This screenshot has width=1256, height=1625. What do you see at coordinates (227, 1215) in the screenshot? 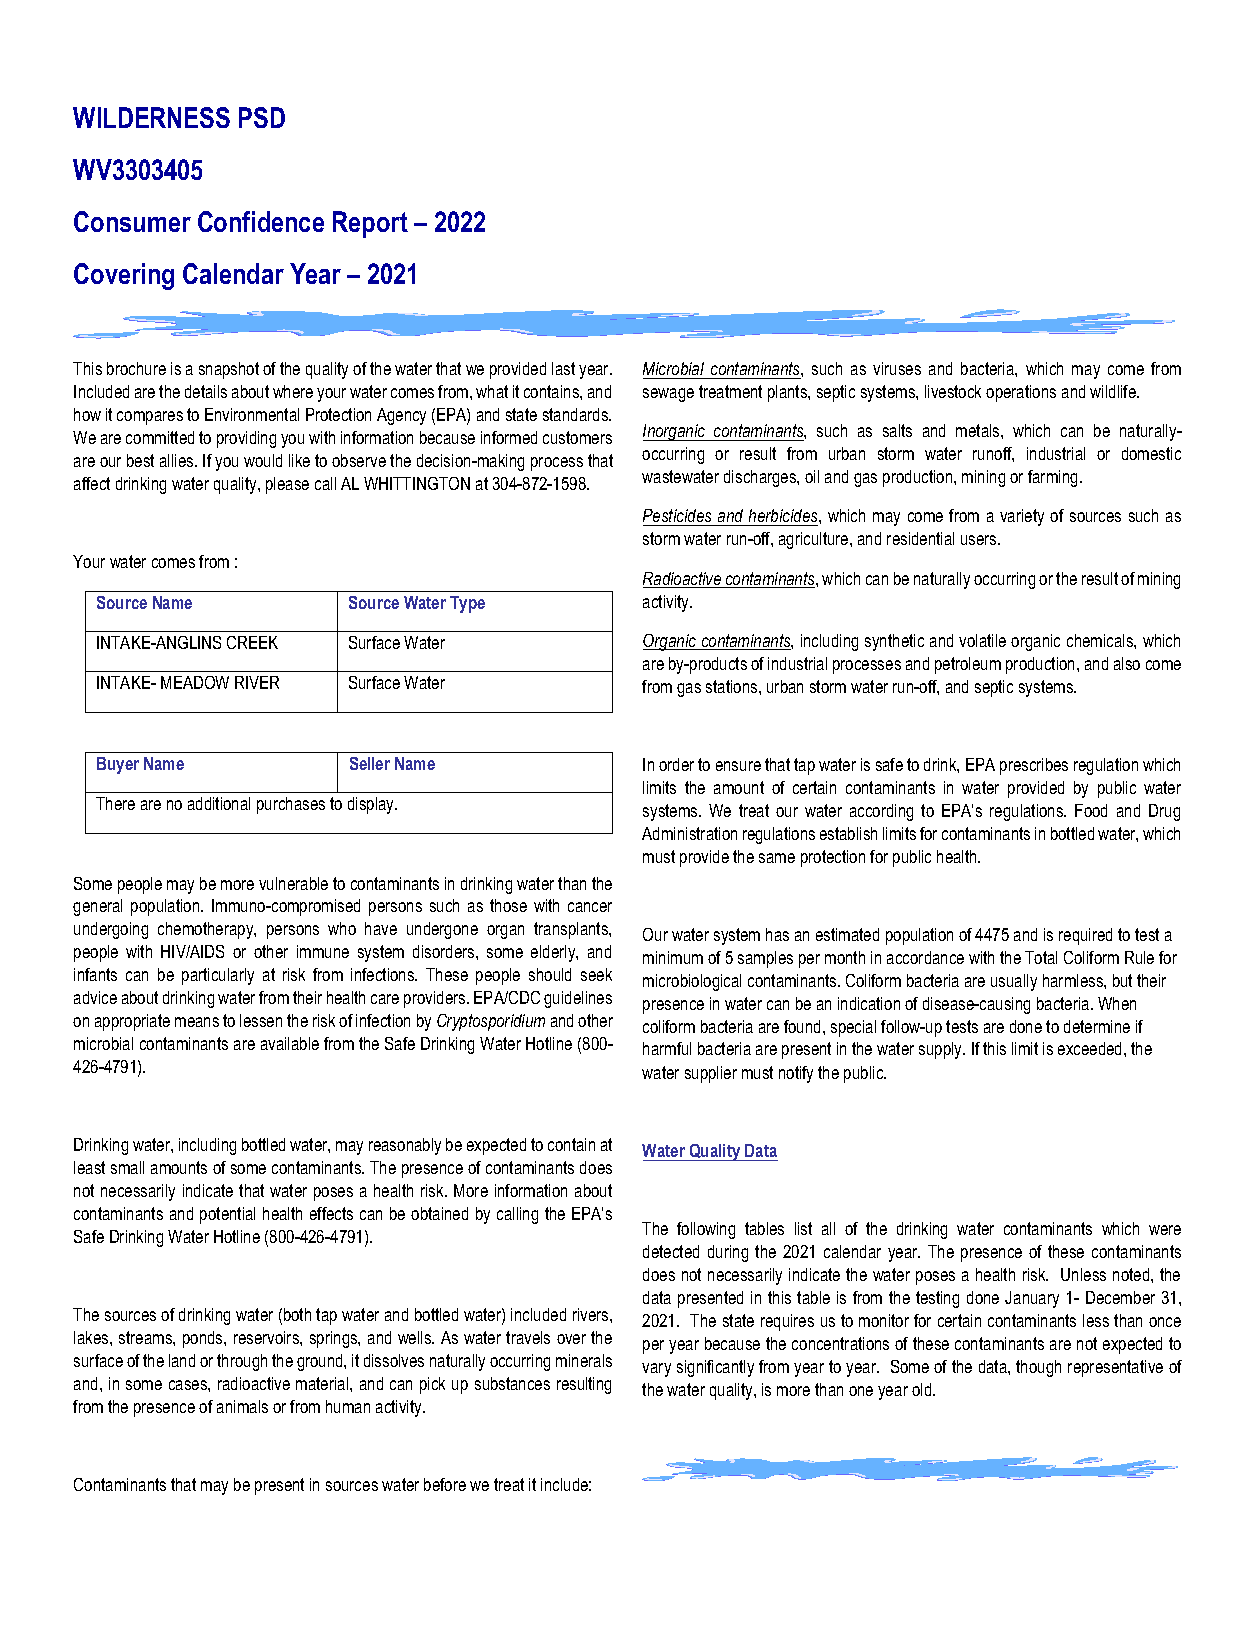
I see `potential` at bounding box center [227, 1215].
